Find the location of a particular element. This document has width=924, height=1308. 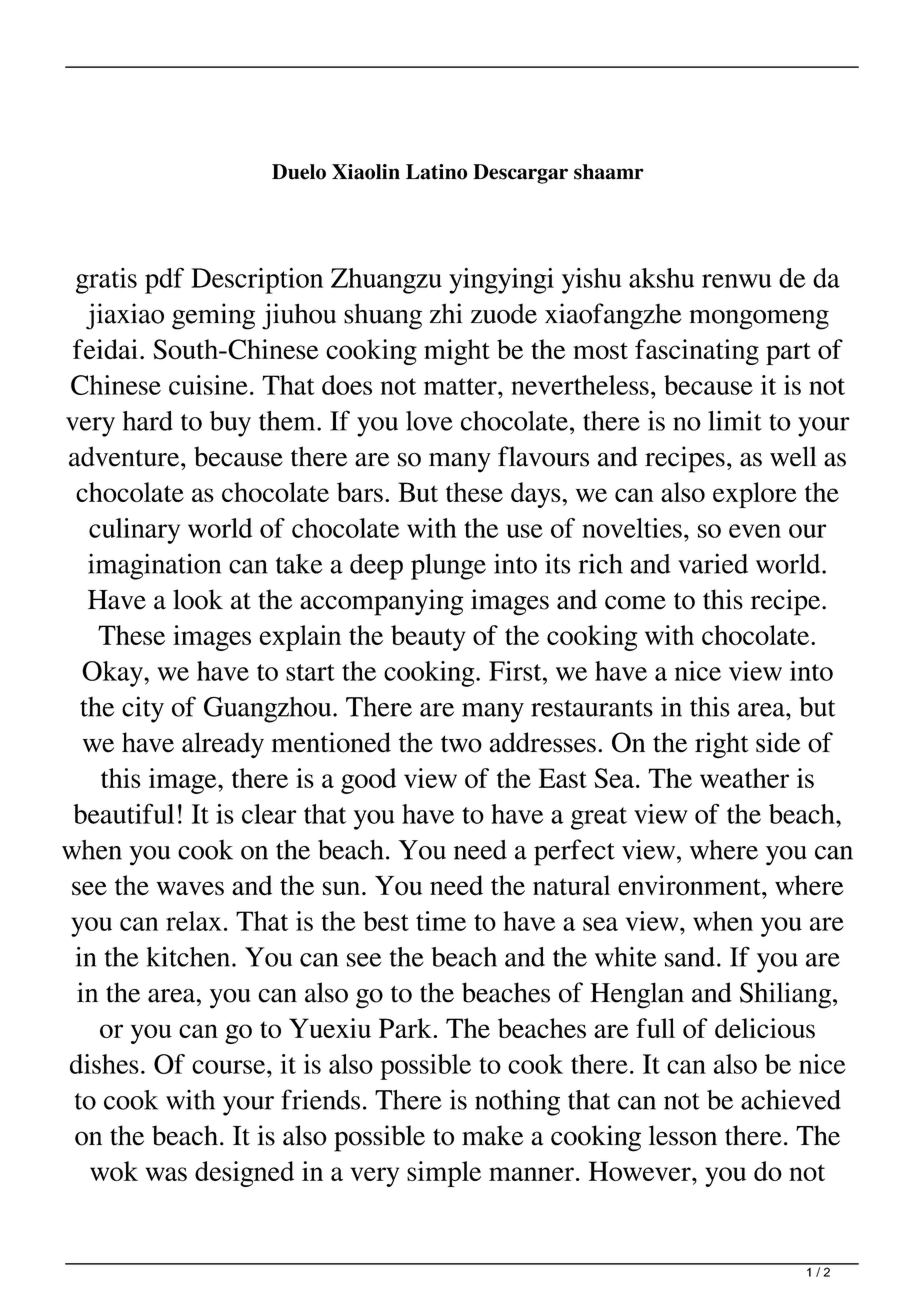

limit is located at coordinates (735, 420).
